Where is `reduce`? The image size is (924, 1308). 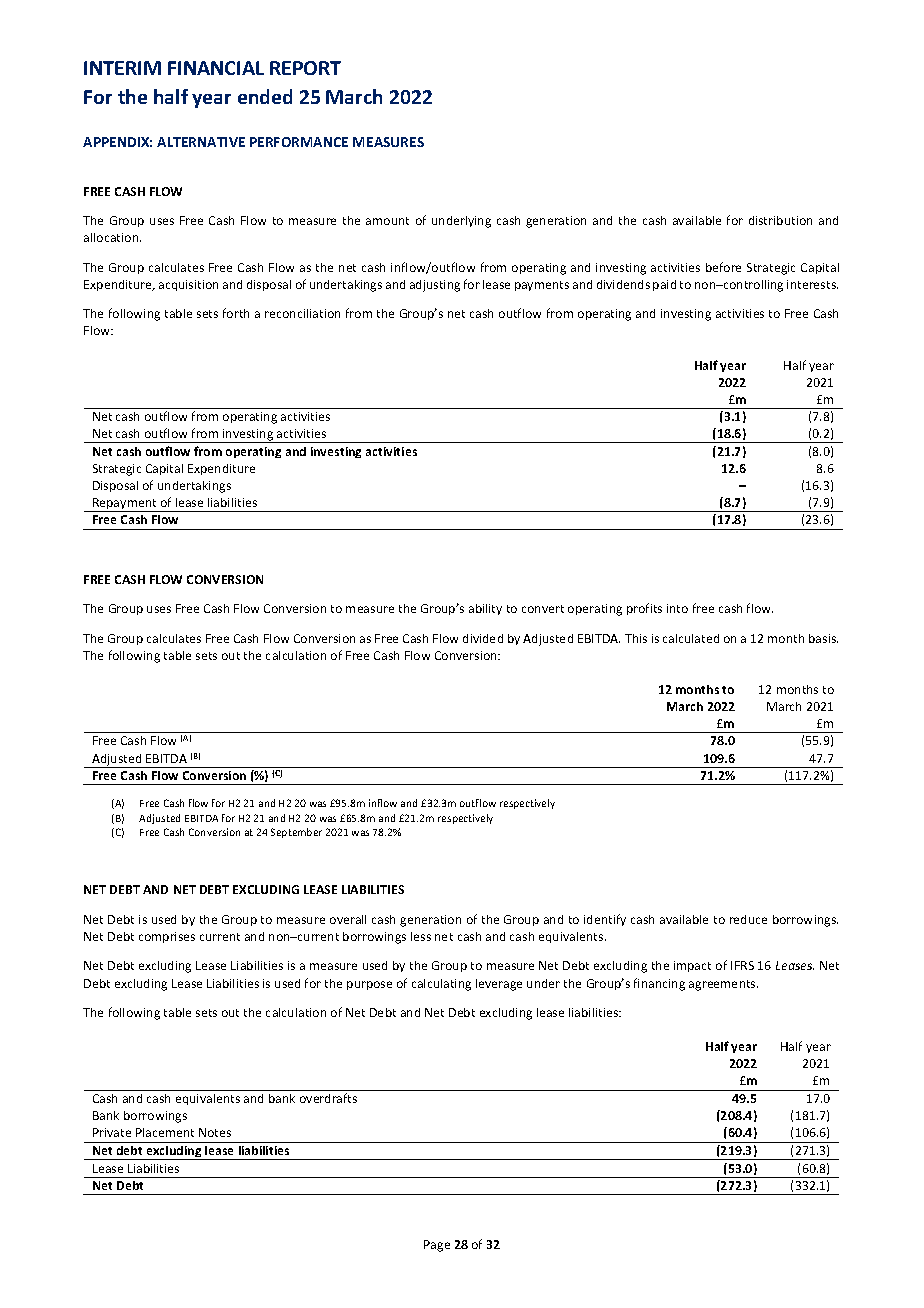
reduce is located at coordinates (748, 919).
